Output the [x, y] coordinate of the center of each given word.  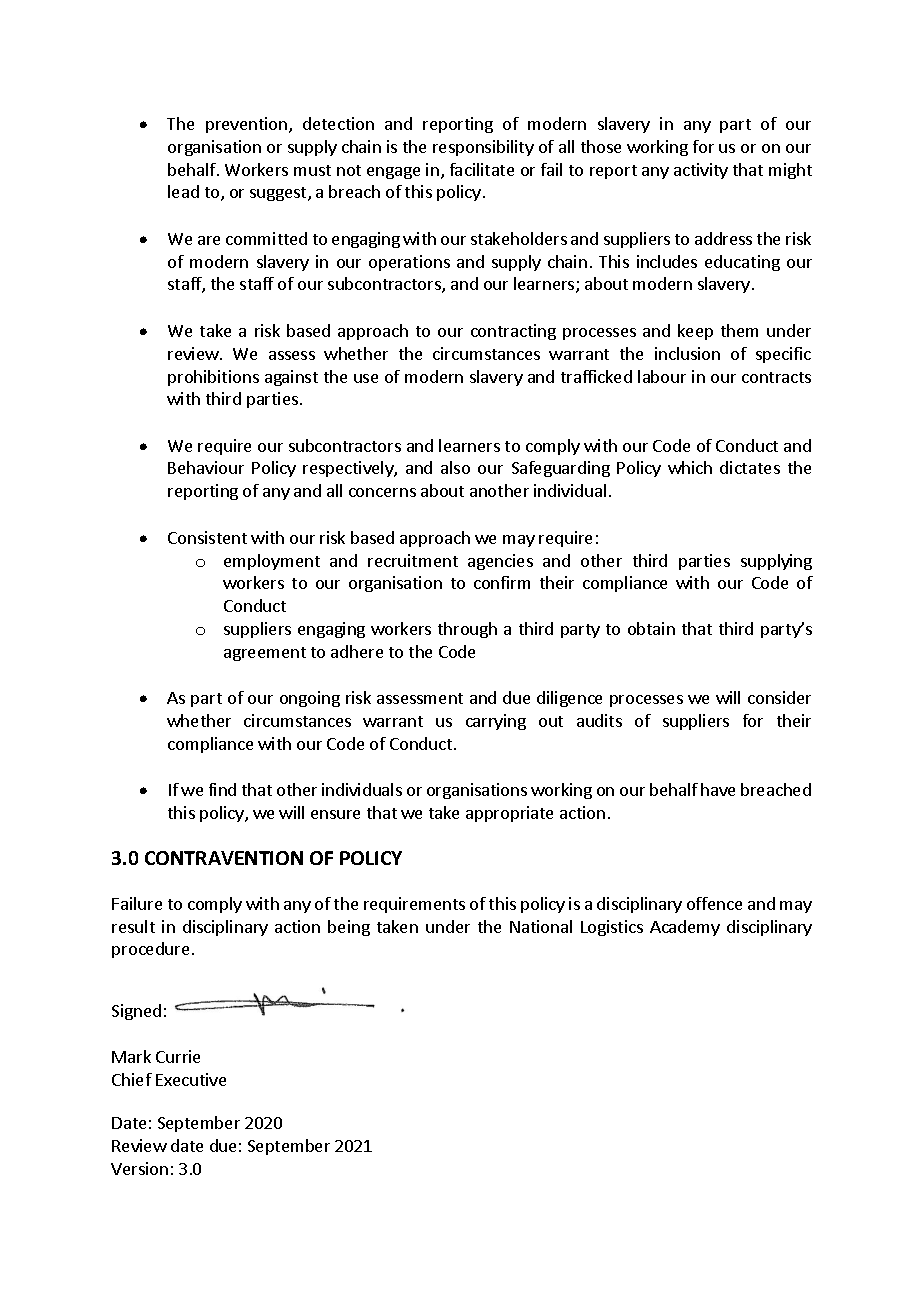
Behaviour [206, 467]
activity [701, 171]
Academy [685, 928]
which [690, 467]
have [718, 789]
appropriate [509, 814]
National [541, 926]
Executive [191, 1079]
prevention [246, 125]
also [455, 467]
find [222, 789]
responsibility [483, 148]
